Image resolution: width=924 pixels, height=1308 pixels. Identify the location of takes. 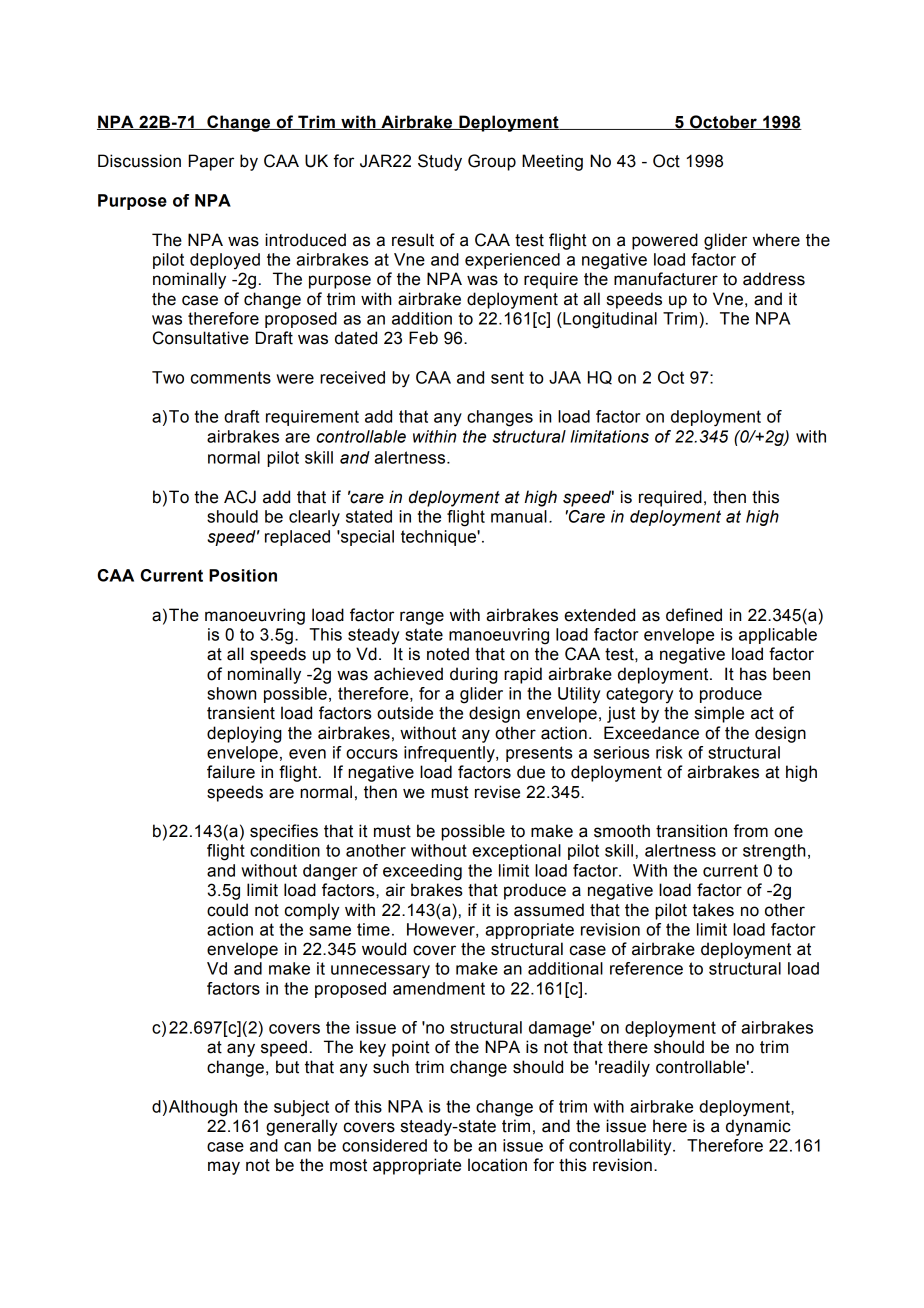
(713, 910).
